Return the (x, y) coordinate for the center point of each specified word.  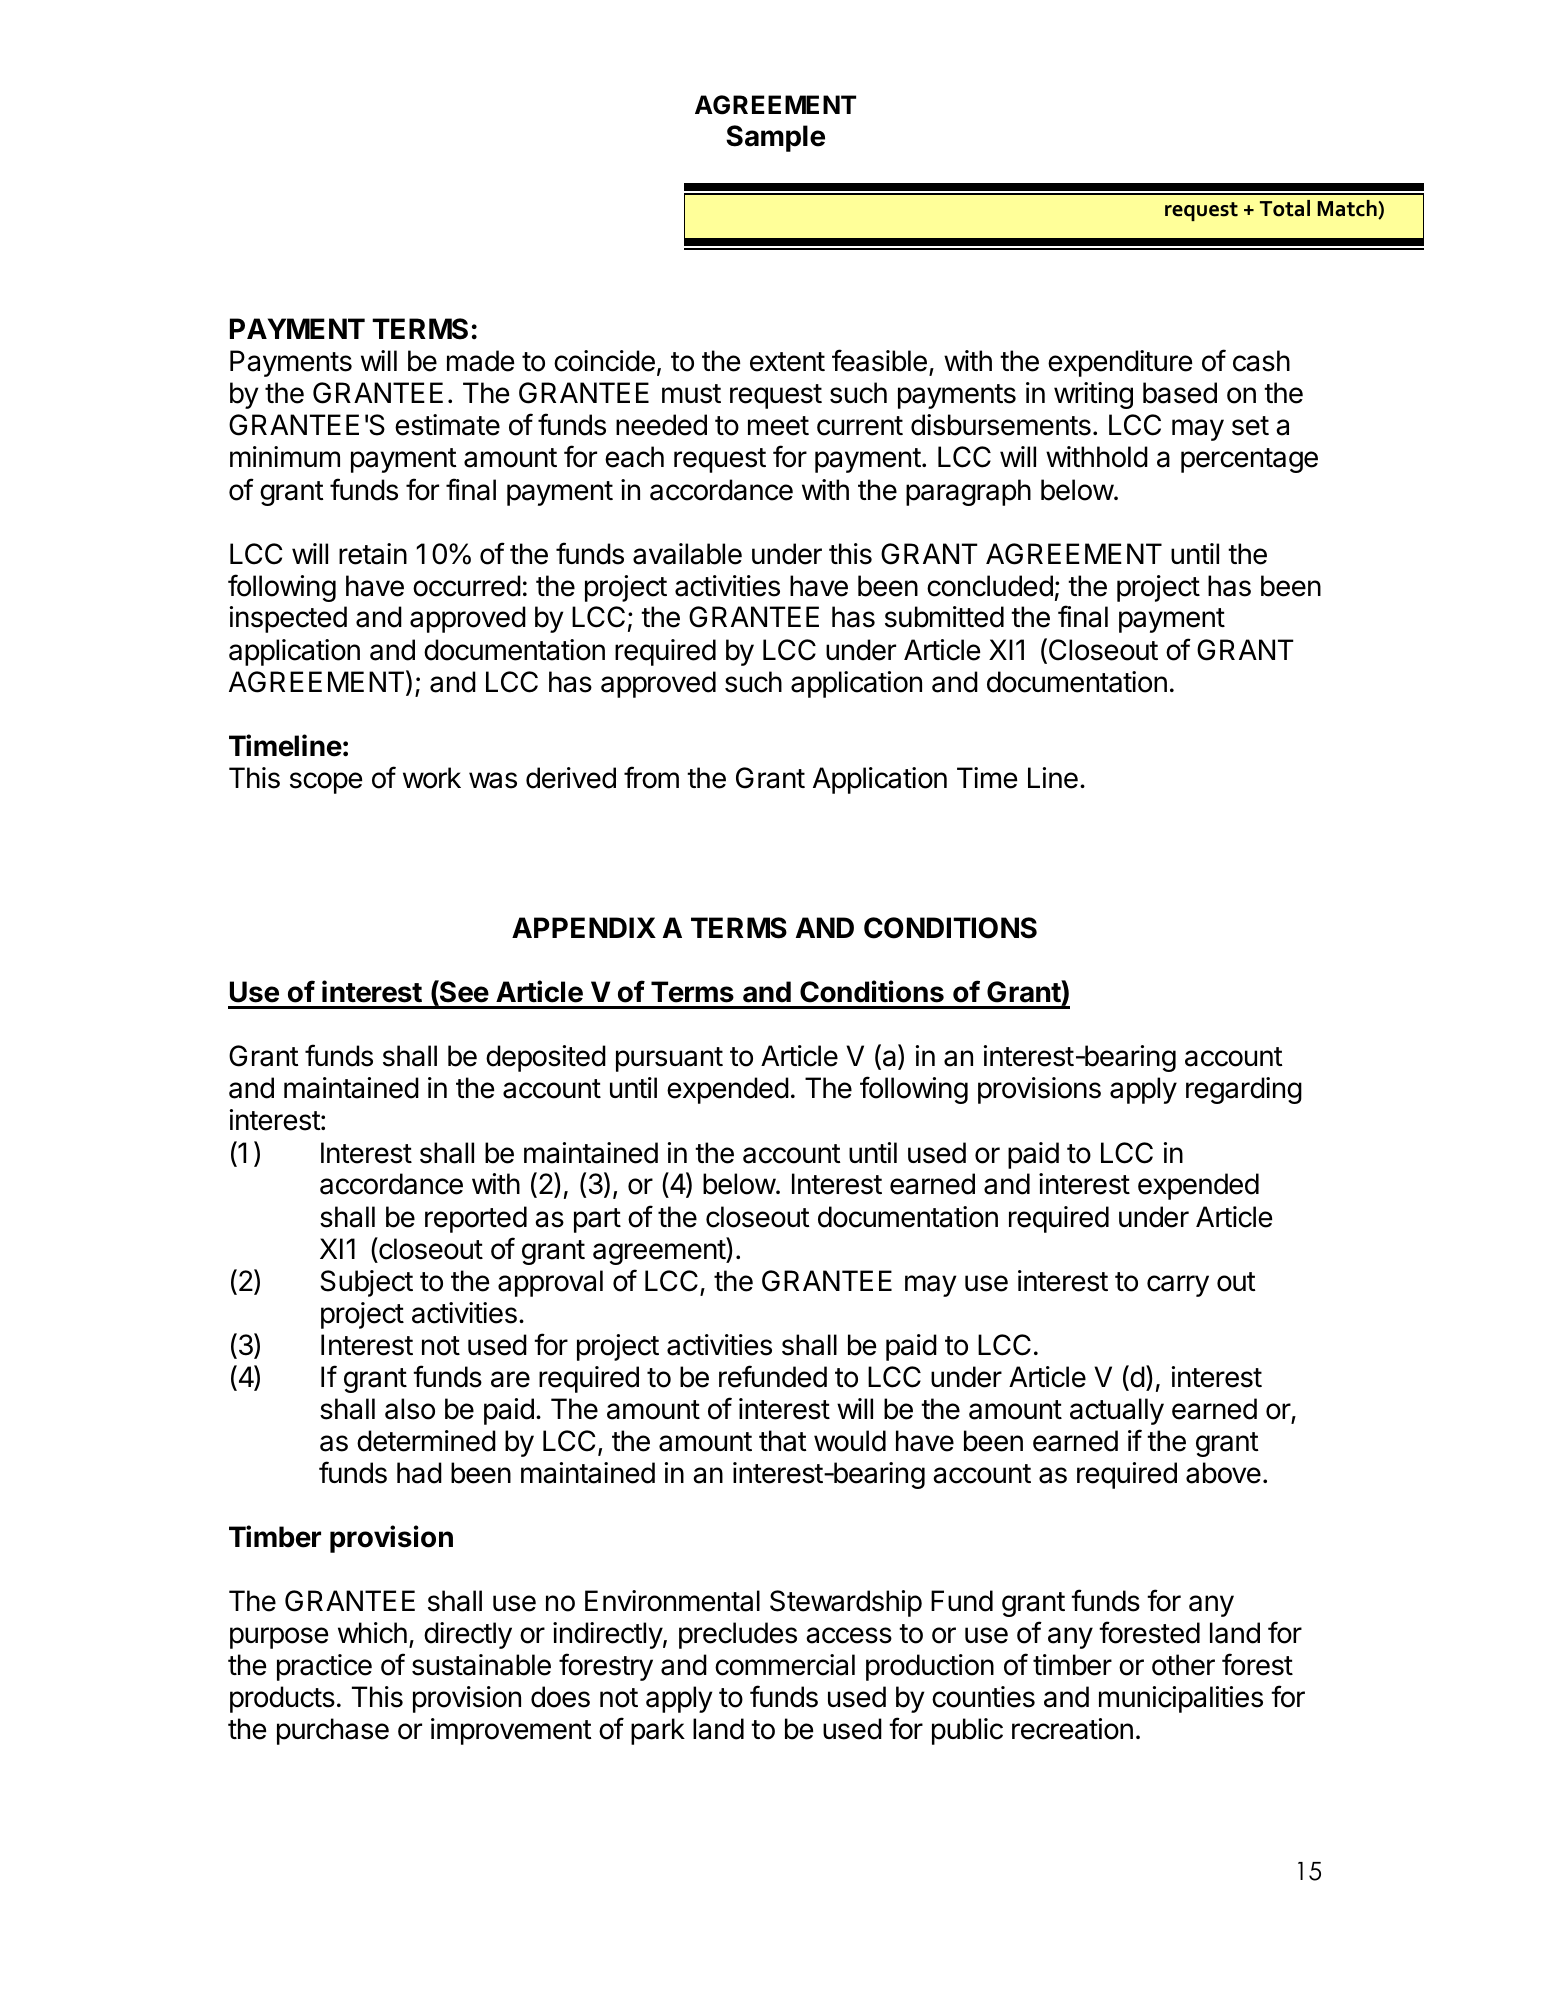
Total (1285, 208)
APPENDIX (584, 927)
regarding (1244, 1090)
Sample (775, 138)
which (372, 1633)
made (480, 361)
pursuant (669, 1059)
